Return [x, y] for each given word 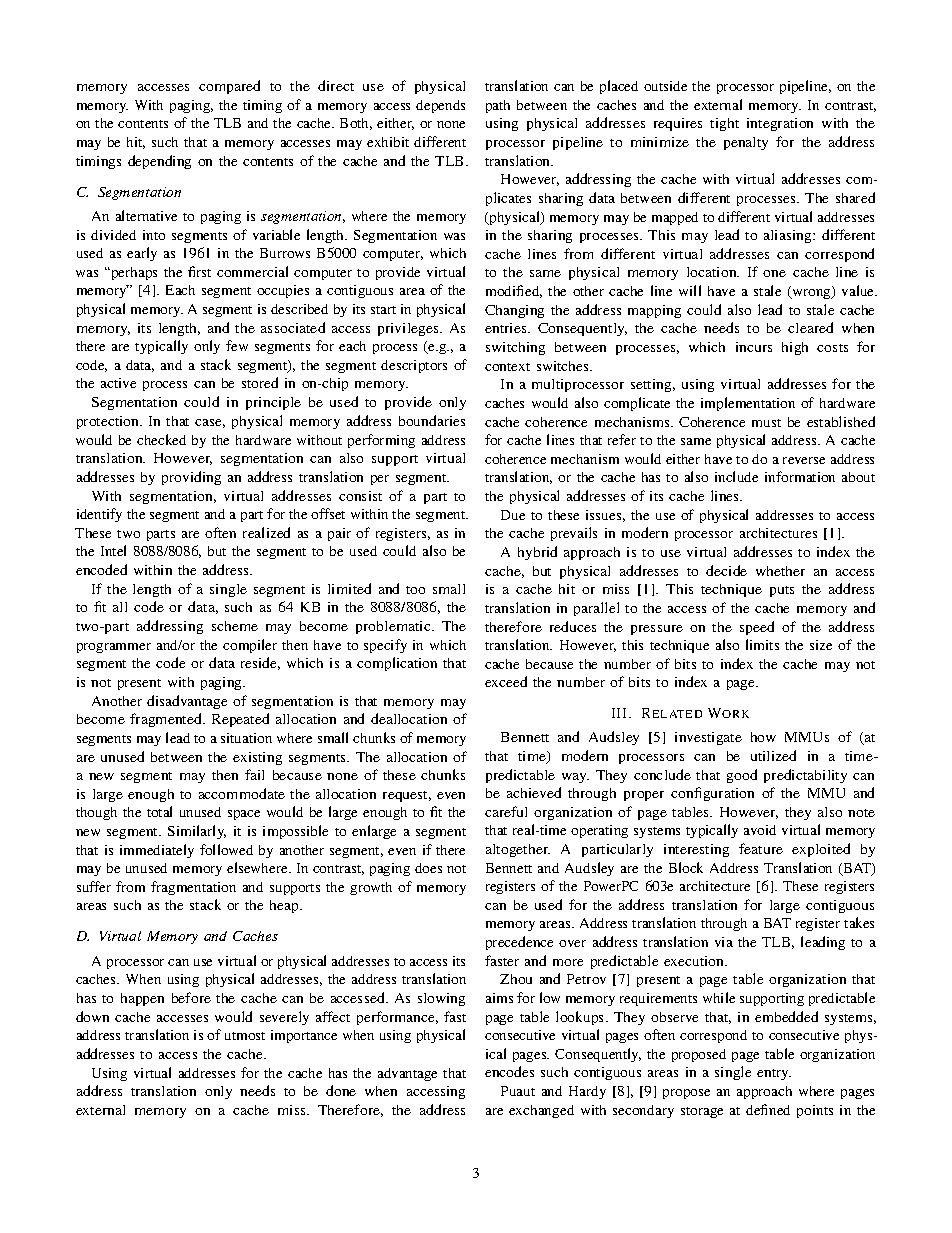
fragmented [167, 720]
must [766, 423]
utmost [245, 1036]
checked [161, 439]
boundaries [432, 420]
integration [780, 124]
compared [229, 87]
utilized [773, 755]
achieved [534, 792]
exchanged [541, 1111]
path [498, 106]
